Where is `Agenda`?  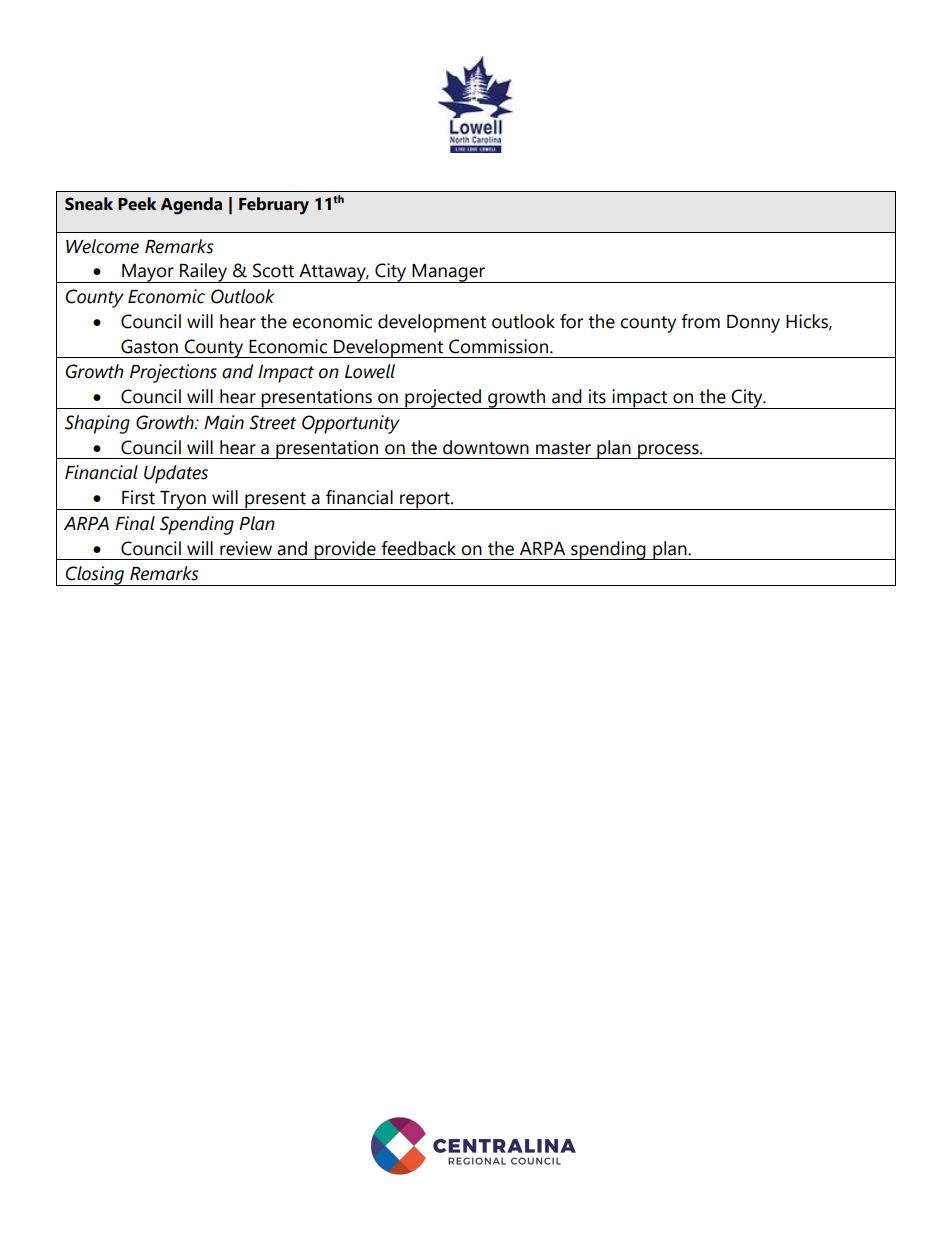 Agenda is located at coordinates (191, 206).
